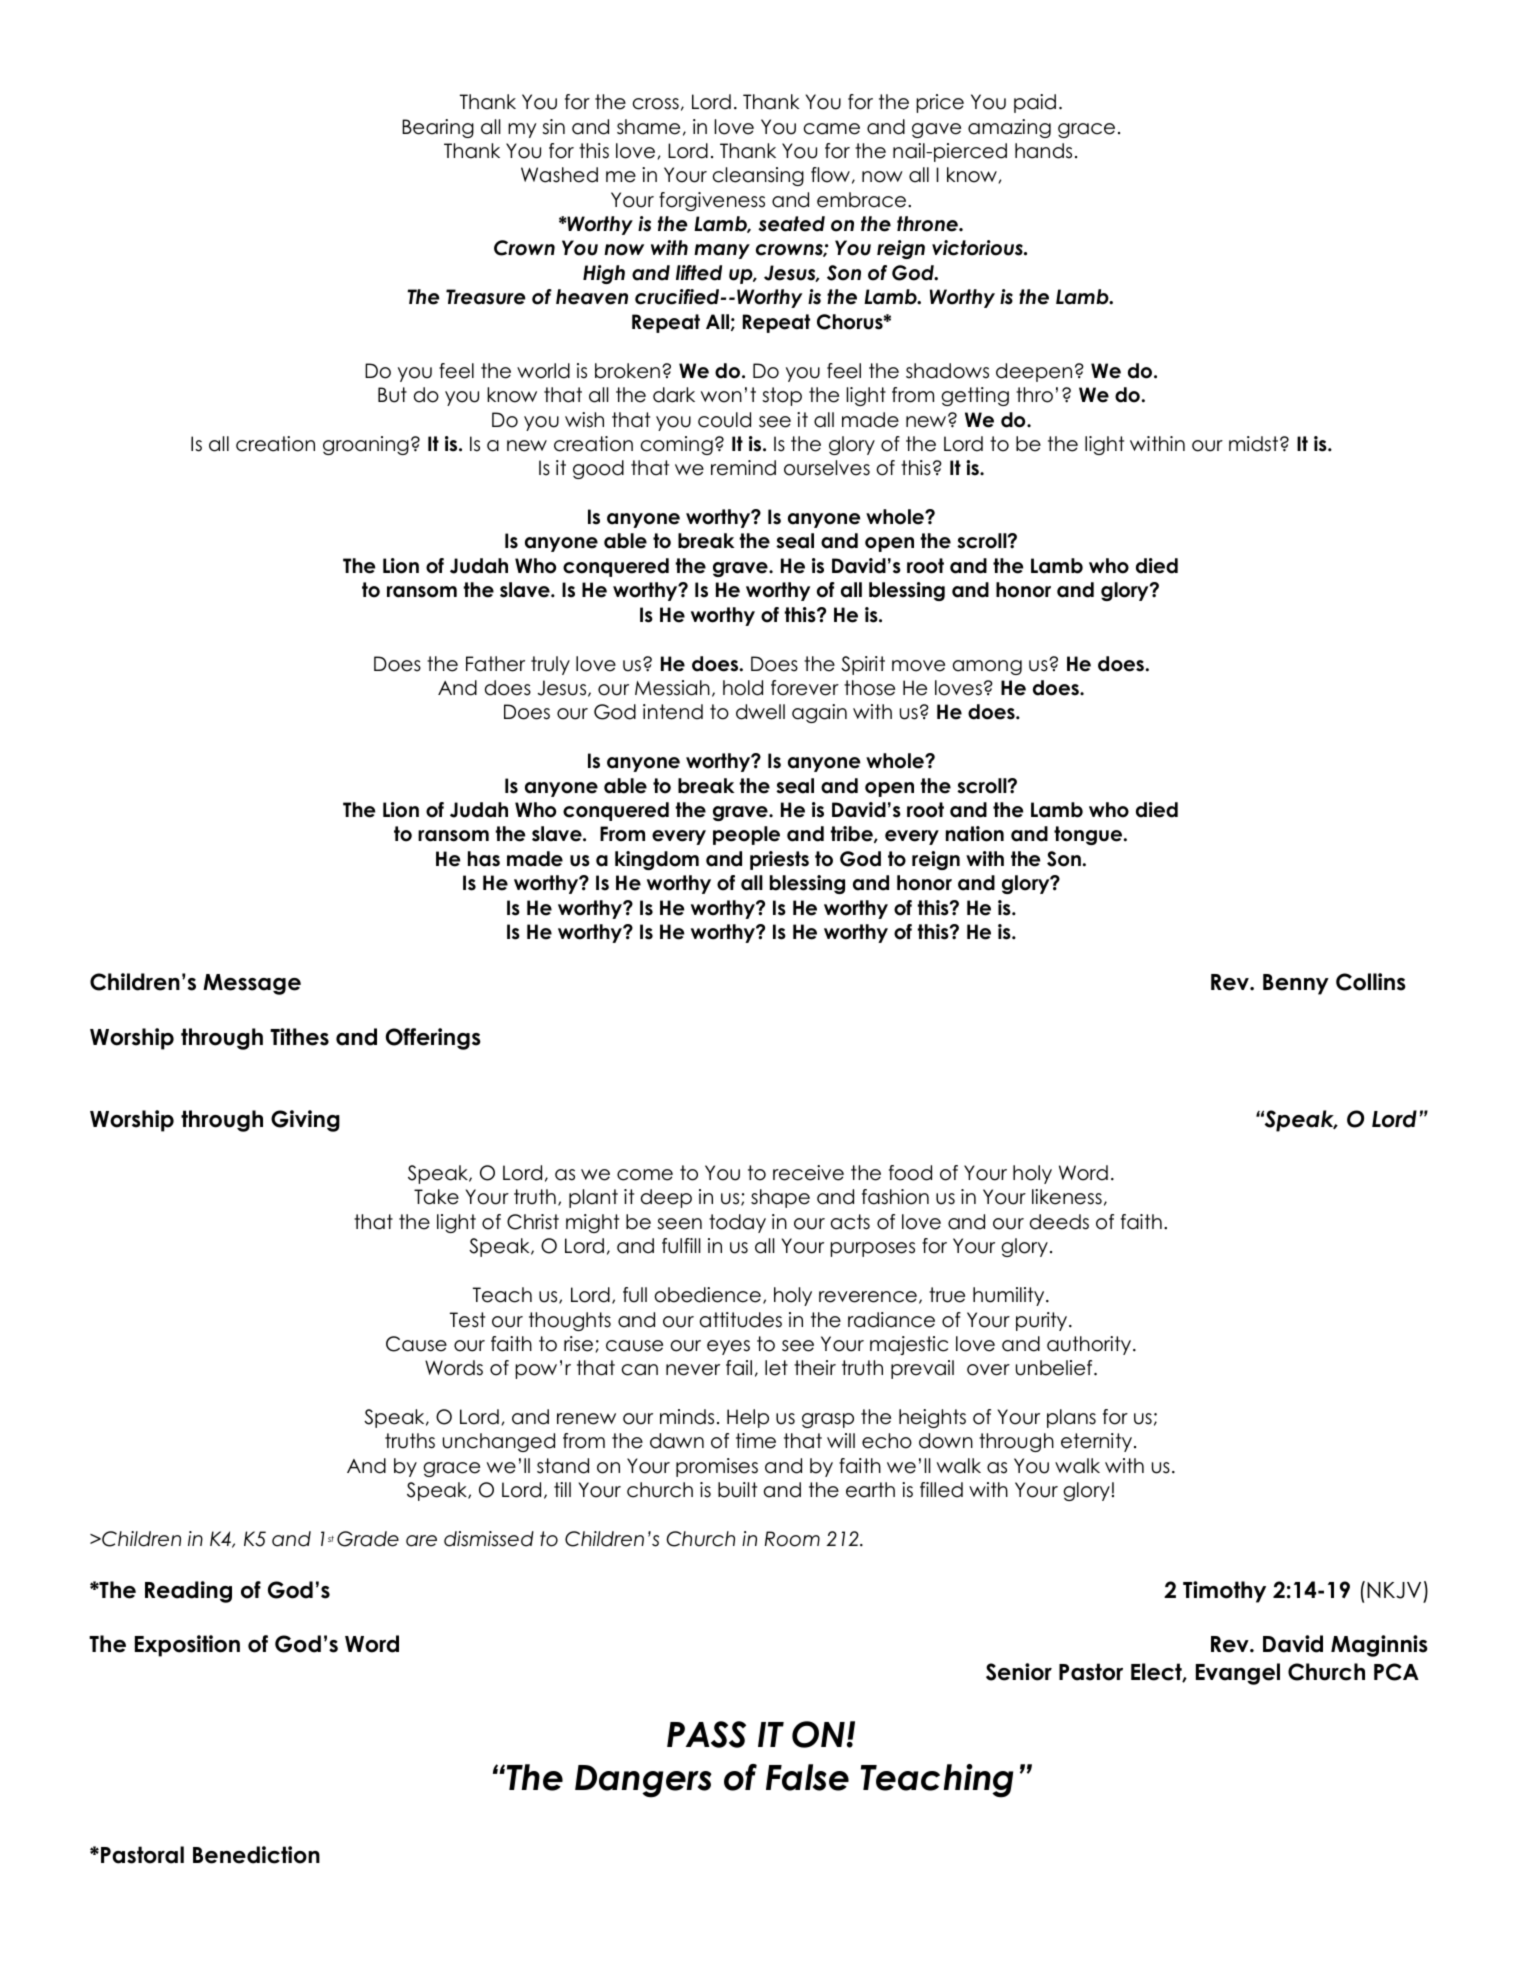 This page has height=1971, width=1523. What do you see at coordinates (438, 128) in the page?
I see `Bearing` at bounding box center [438, 128].
